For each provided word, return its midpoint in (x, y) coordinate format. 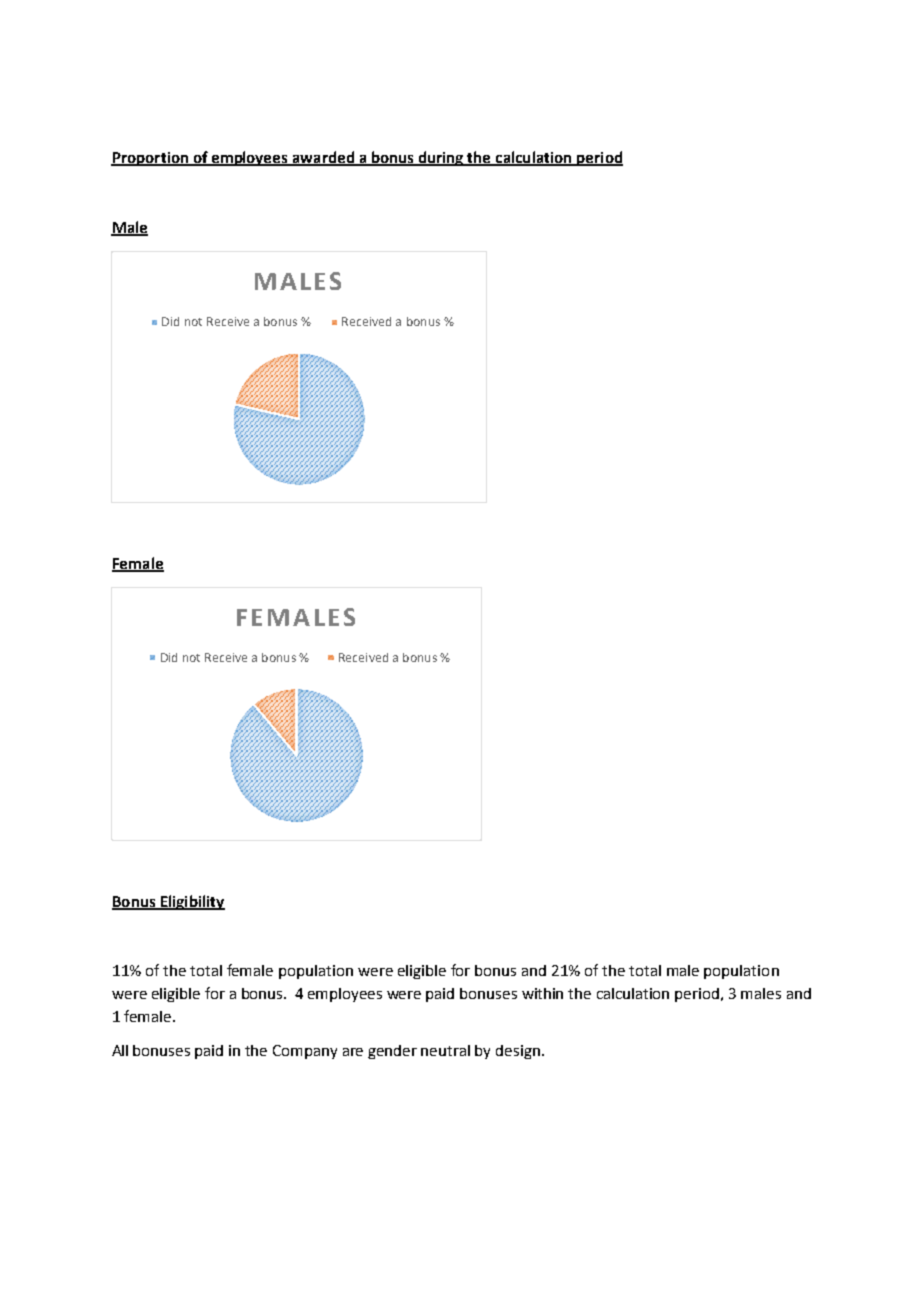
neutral (445, 1050)
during (441, 158)
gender (392, 1052)
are (353, 1052)
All (120, 1050)
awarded (323, 158)
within (542, 993)
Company (305, 1052)
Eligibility (191, 902)
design (518, 1052)
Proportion (151, 159)
